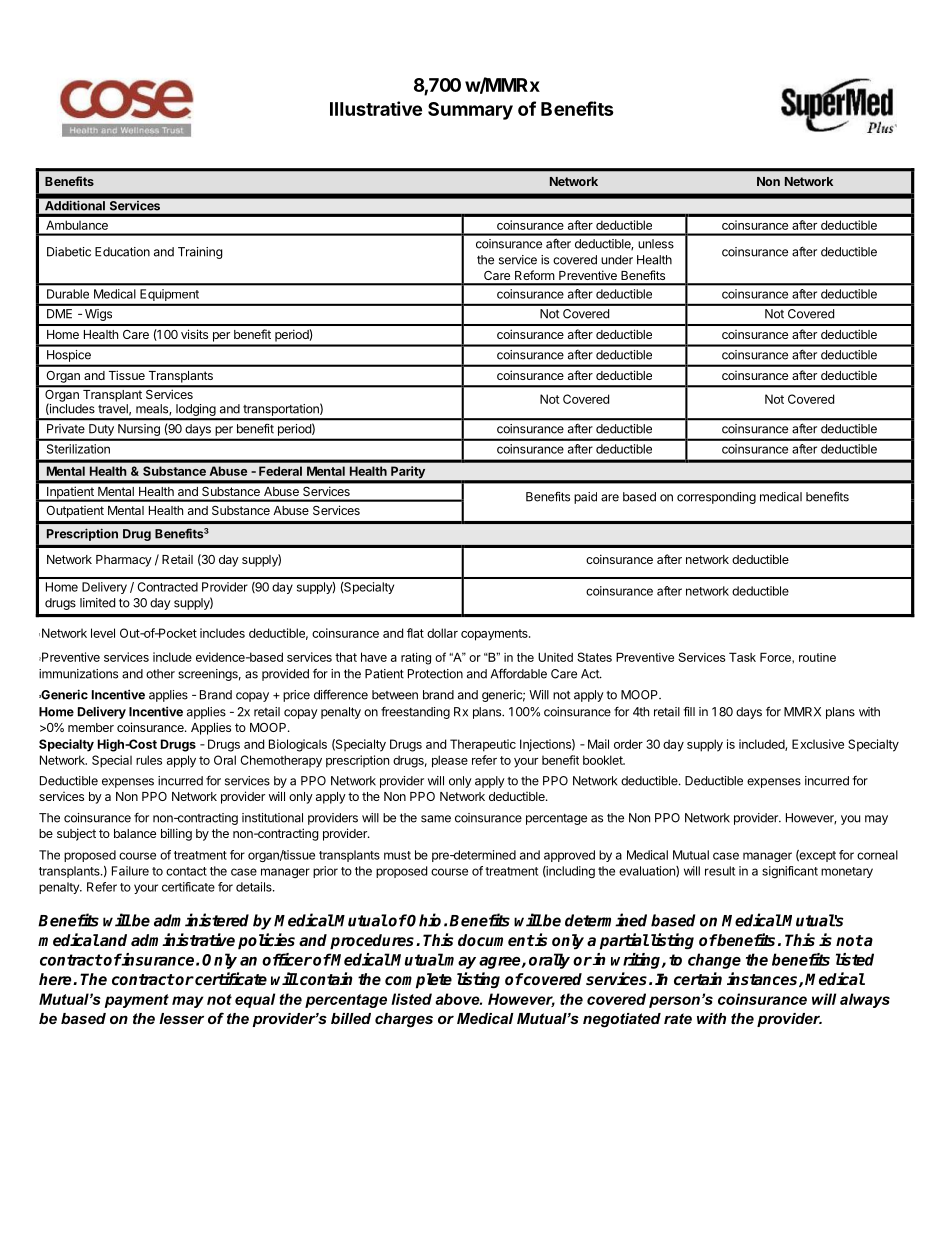  I want to click on paid, so click(585, 498).
